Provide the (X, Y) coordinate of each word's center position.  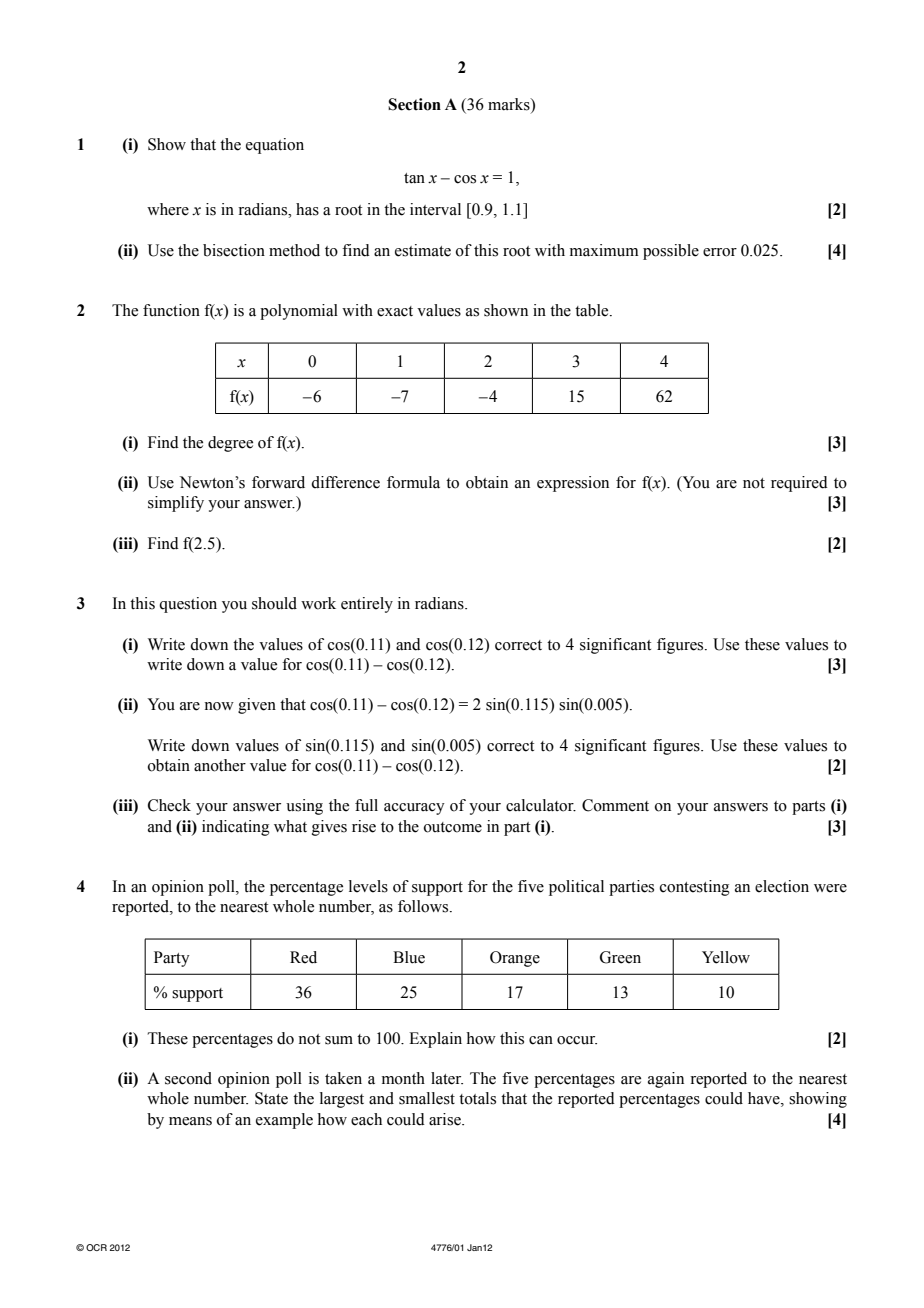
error (720, 252)
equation (275, 146)
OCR (96, 1247)
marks (510, 104)
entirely (367, 605)
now (219, 706)
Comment (615, 805)
